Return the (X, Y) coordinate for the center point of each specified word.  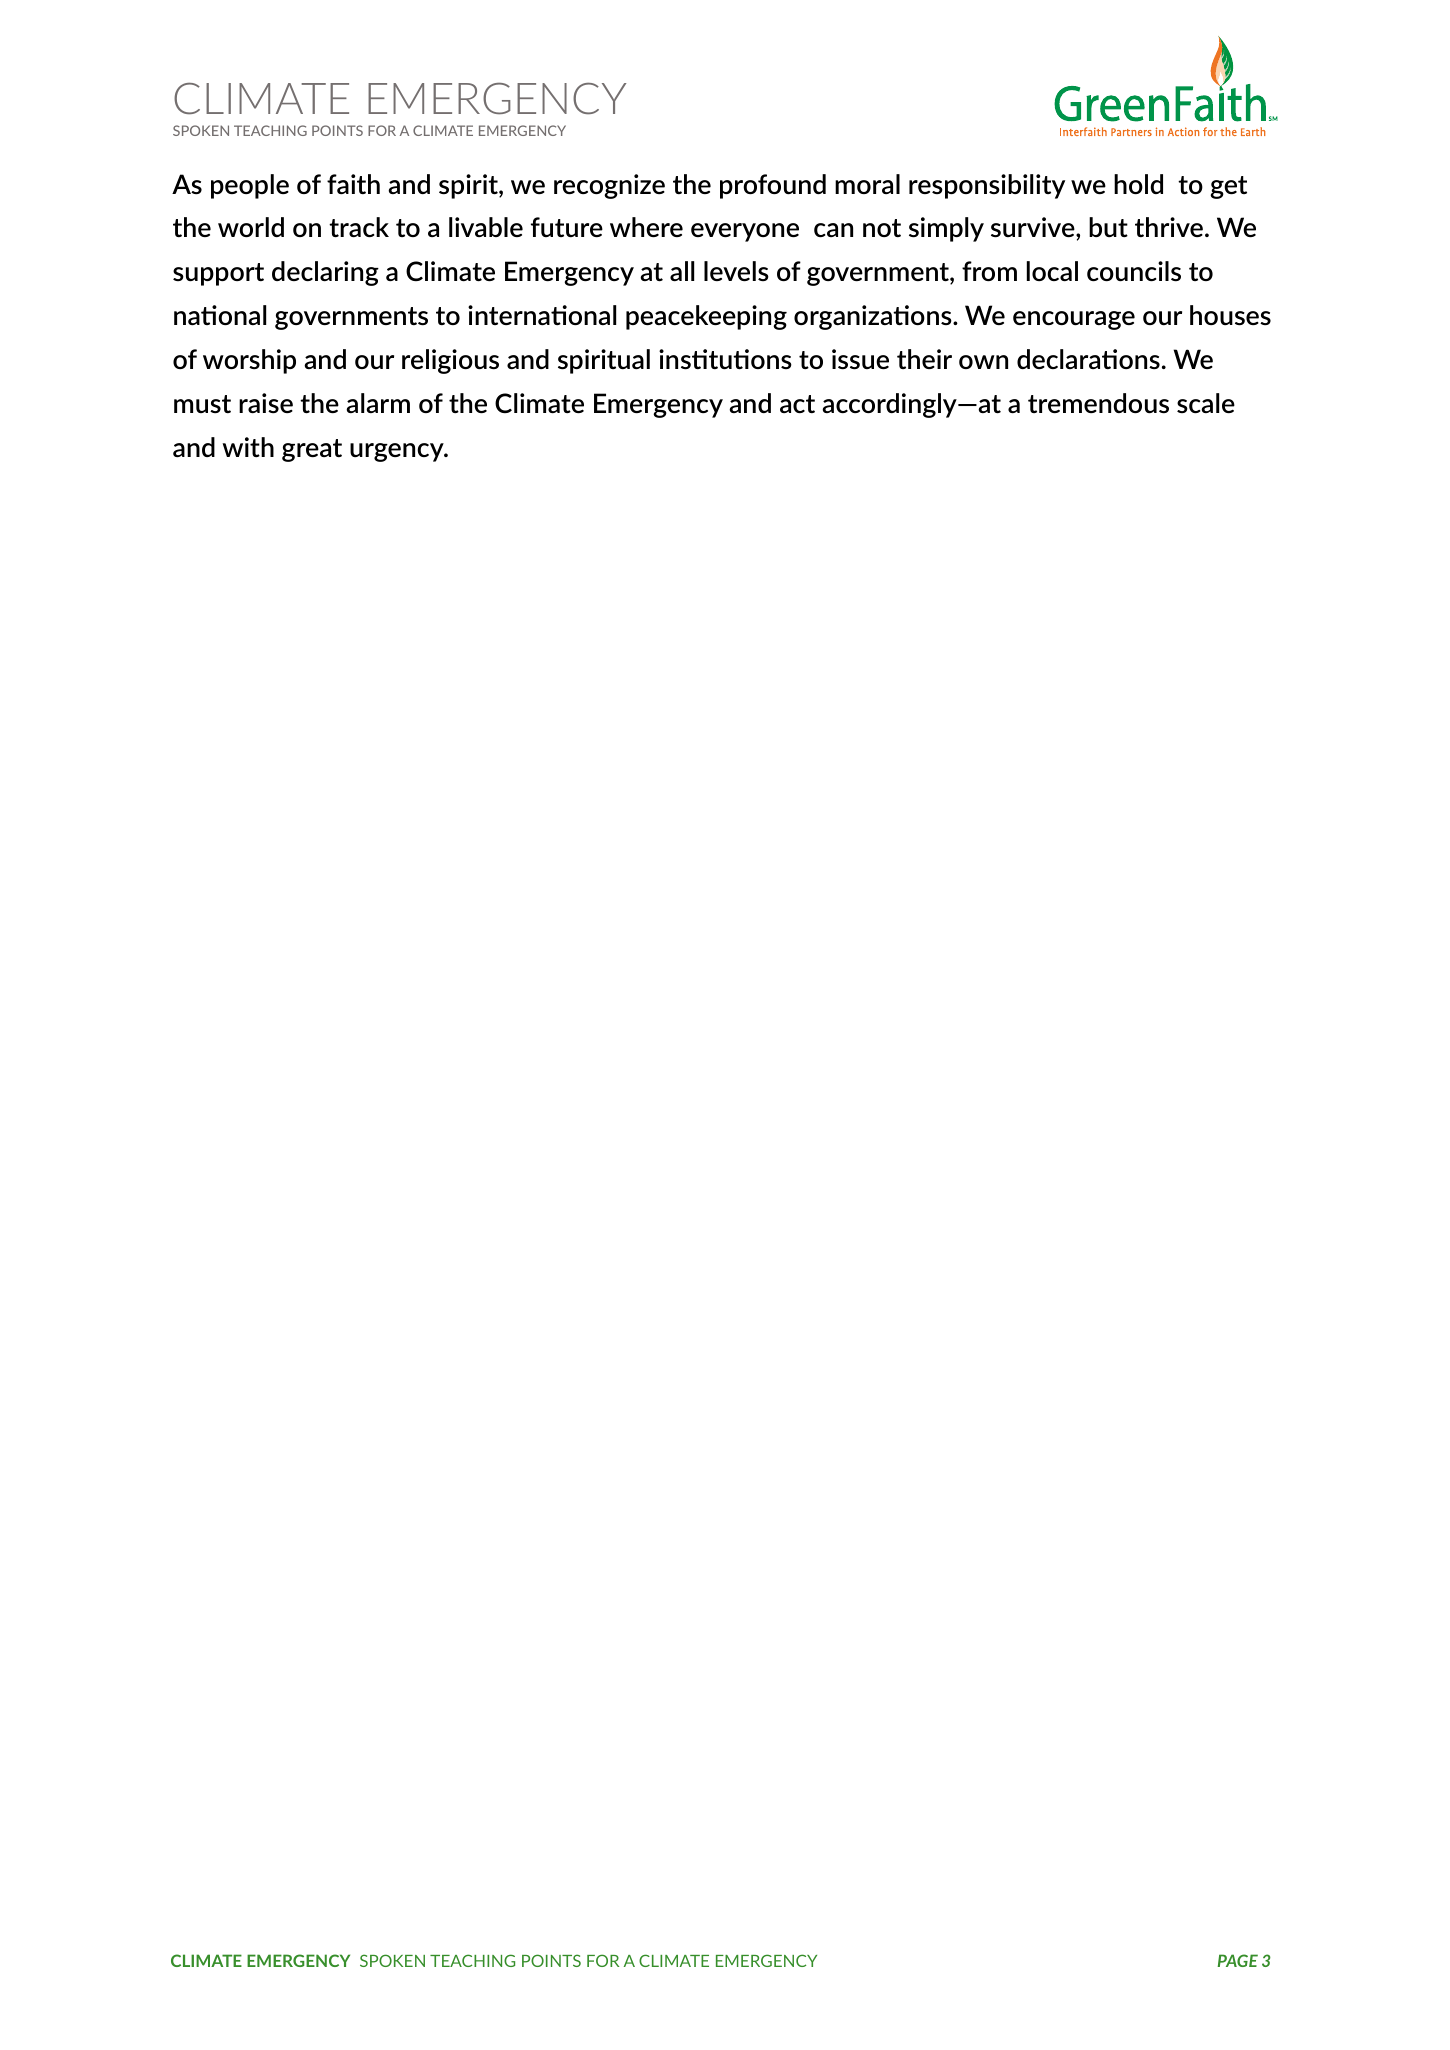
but (1108, 227)
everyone (745, 232)
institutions (725, 359)
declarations (1088, 359)
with (248, 447)
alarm (378, 403)
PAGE (1237, 1960)
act (797, 404)
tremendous (1098, 403)
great (312, 450)
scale (1206, 403)
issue (860, 359)
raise (266, 403)
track (359, 227)
